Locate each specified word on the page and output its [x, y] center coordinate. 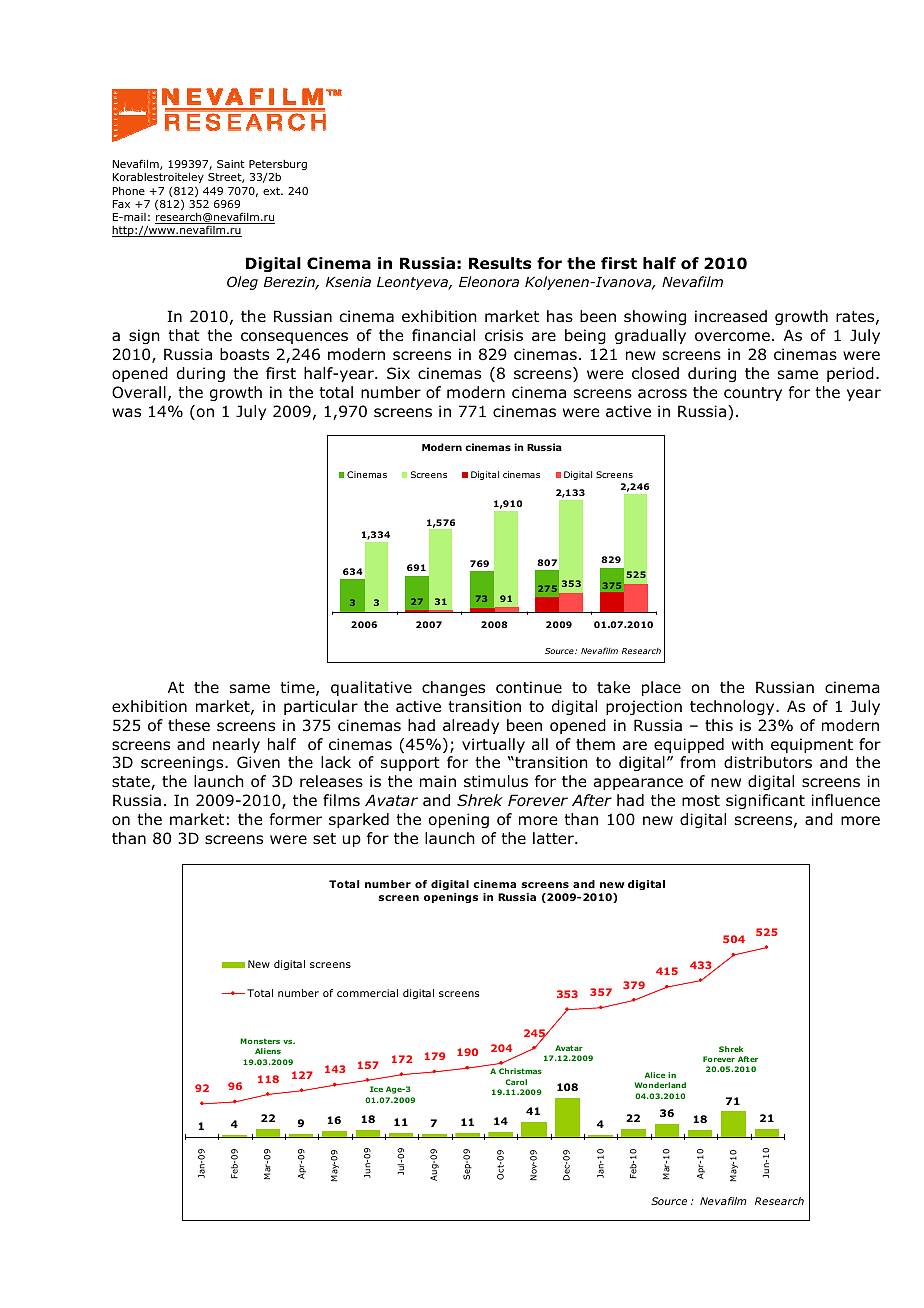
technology [733, 707]
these [189, 725]
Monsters [260, 1041]
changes [453, 688]
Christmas [520, 1071]
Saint [231, 164]
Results [500, 263]
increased [731, 316]
